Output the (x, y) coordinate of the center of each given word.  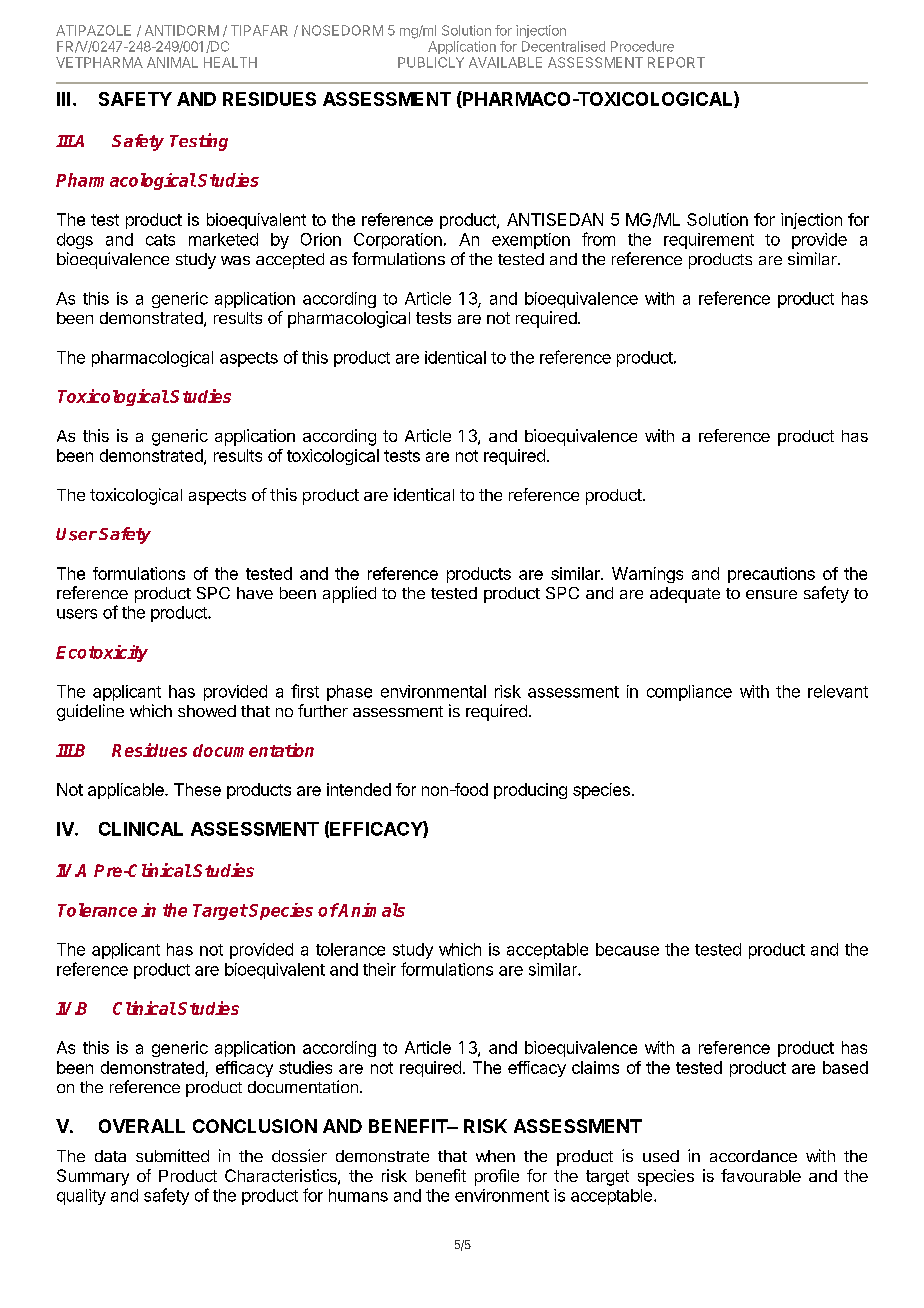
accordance (753, 1156)
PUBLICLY (431, 62)
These (197, 789)
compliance (689, 693)
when (495, 1156)
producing (530, 791)
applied (349, 594)
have (255, 593)
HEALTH (230, 62)
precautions (771, 575)
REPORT (676, 62)
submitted (172, 1155)
